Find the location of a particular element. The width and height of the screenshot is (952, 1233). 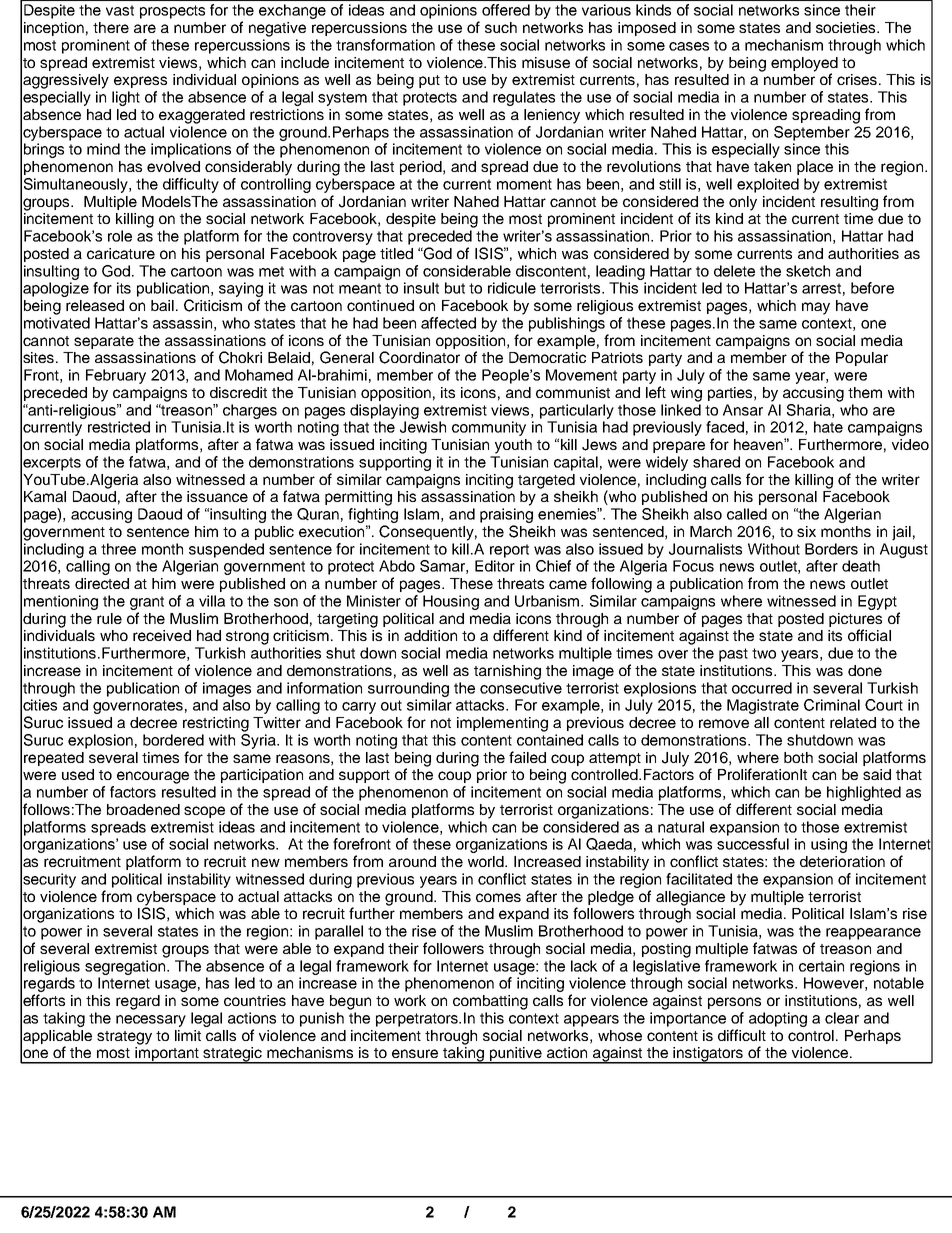

necessary is located at coordinates (151, 1021).
